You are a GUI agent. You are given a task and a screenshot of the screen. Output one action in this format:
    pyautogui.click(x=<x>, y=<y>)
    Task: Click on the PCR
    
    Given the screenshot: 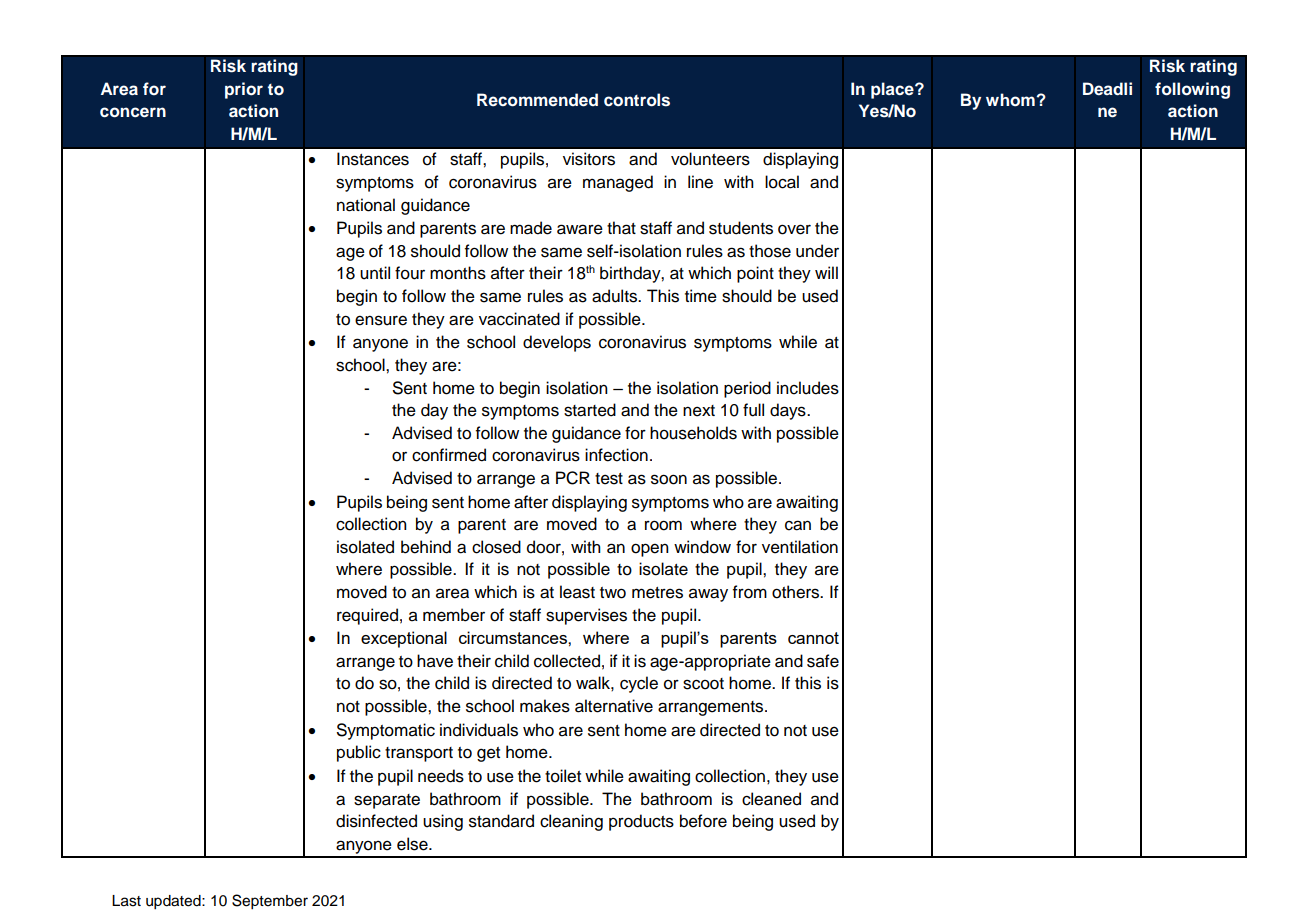 What is the action you would take?
    pyautogui.click(x=573, y=478)
